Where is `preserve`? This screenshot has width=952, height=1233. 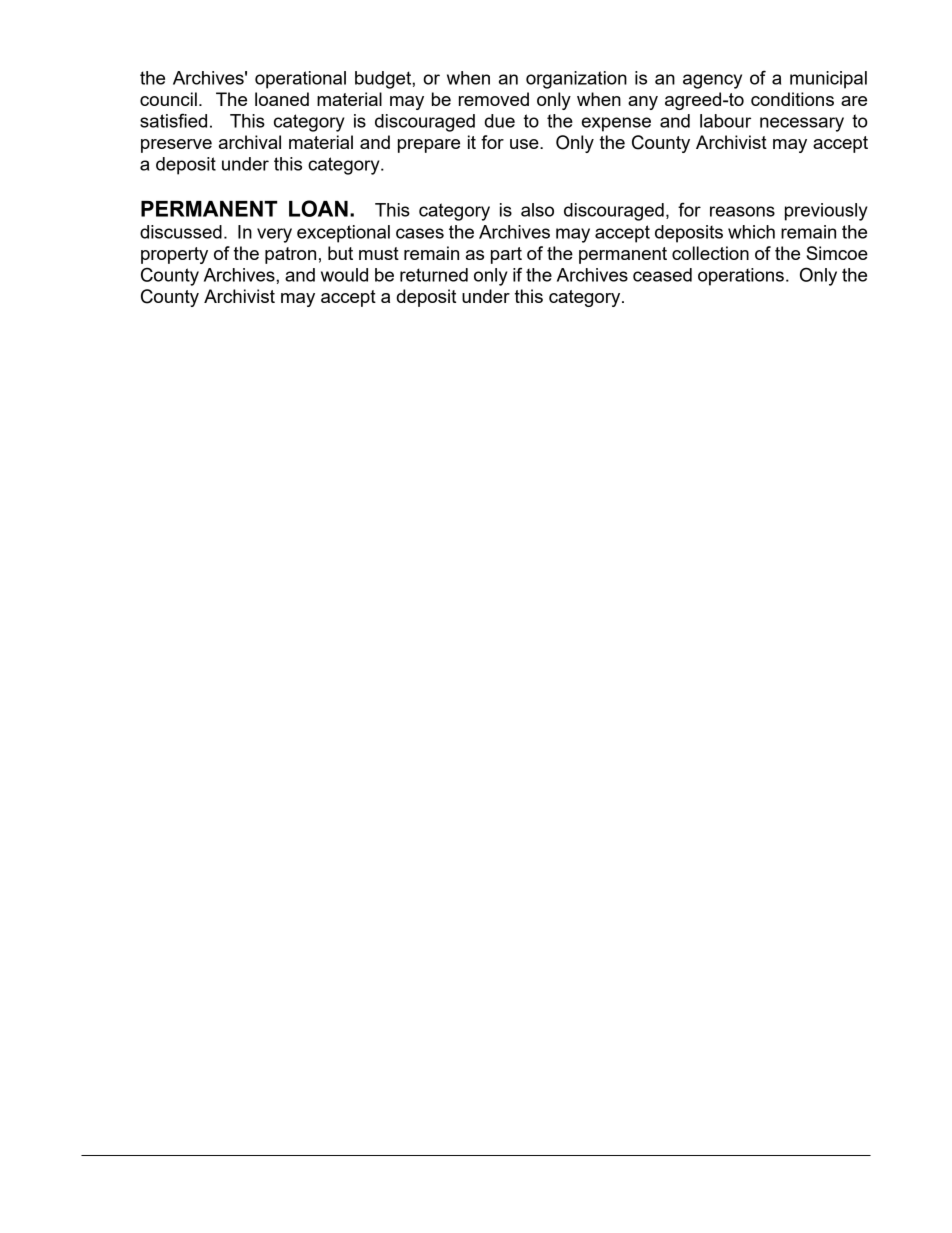 preserve is located at coordinates (176, 146).
